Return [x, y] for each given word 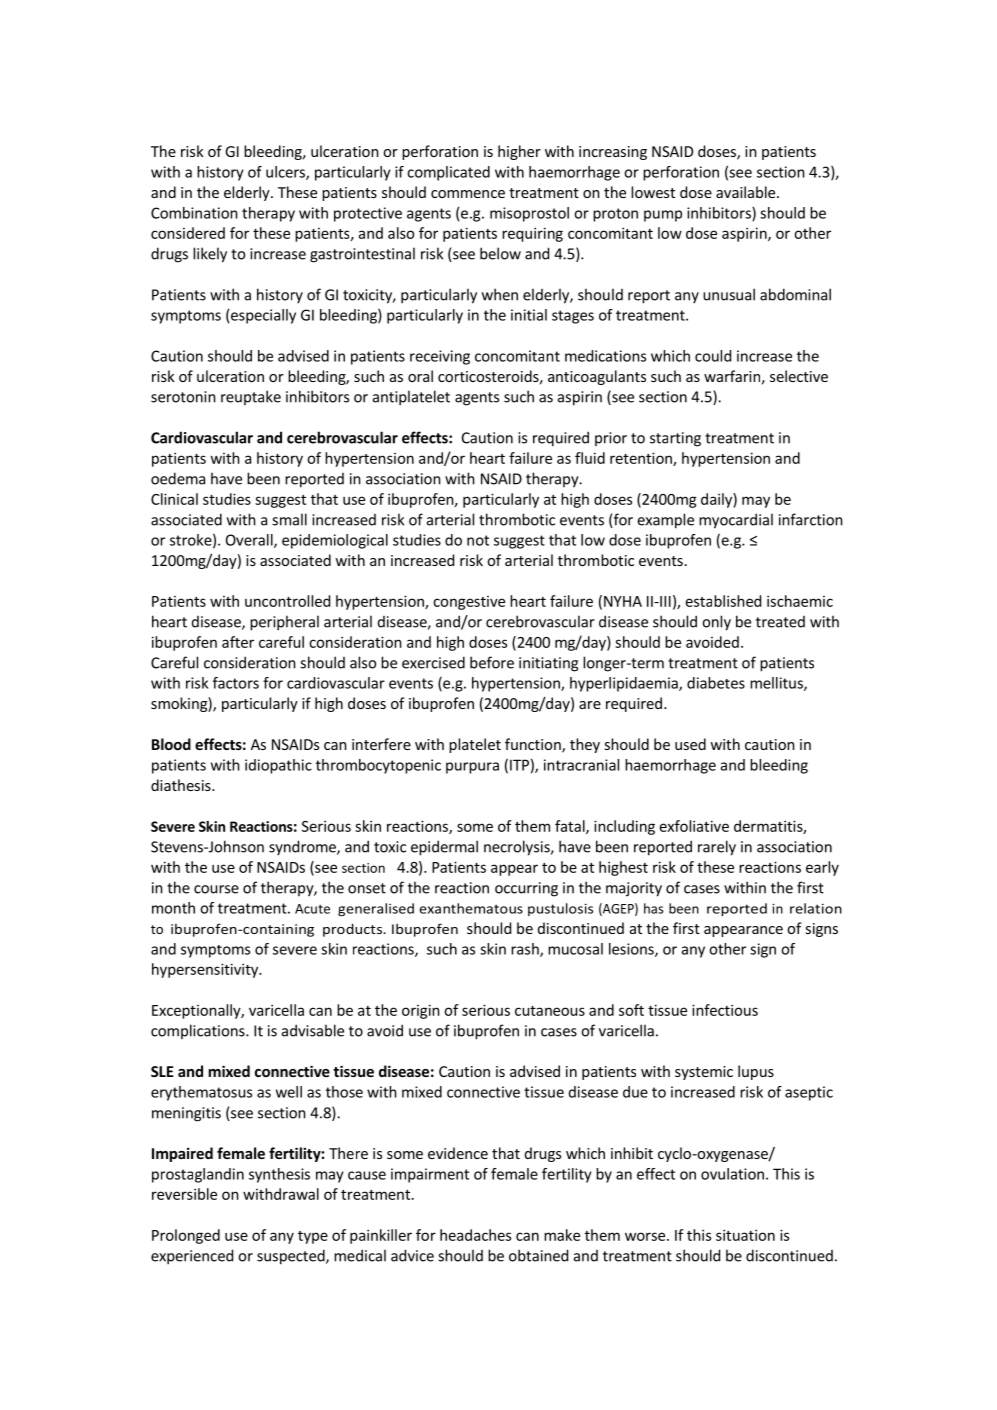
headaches [475, 1235]
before [492, 662]
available [747, 192]
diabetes [716, 683]
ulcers [286, 173]
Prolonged [186, 1236]
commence [468, 194]
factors [236, 683]
